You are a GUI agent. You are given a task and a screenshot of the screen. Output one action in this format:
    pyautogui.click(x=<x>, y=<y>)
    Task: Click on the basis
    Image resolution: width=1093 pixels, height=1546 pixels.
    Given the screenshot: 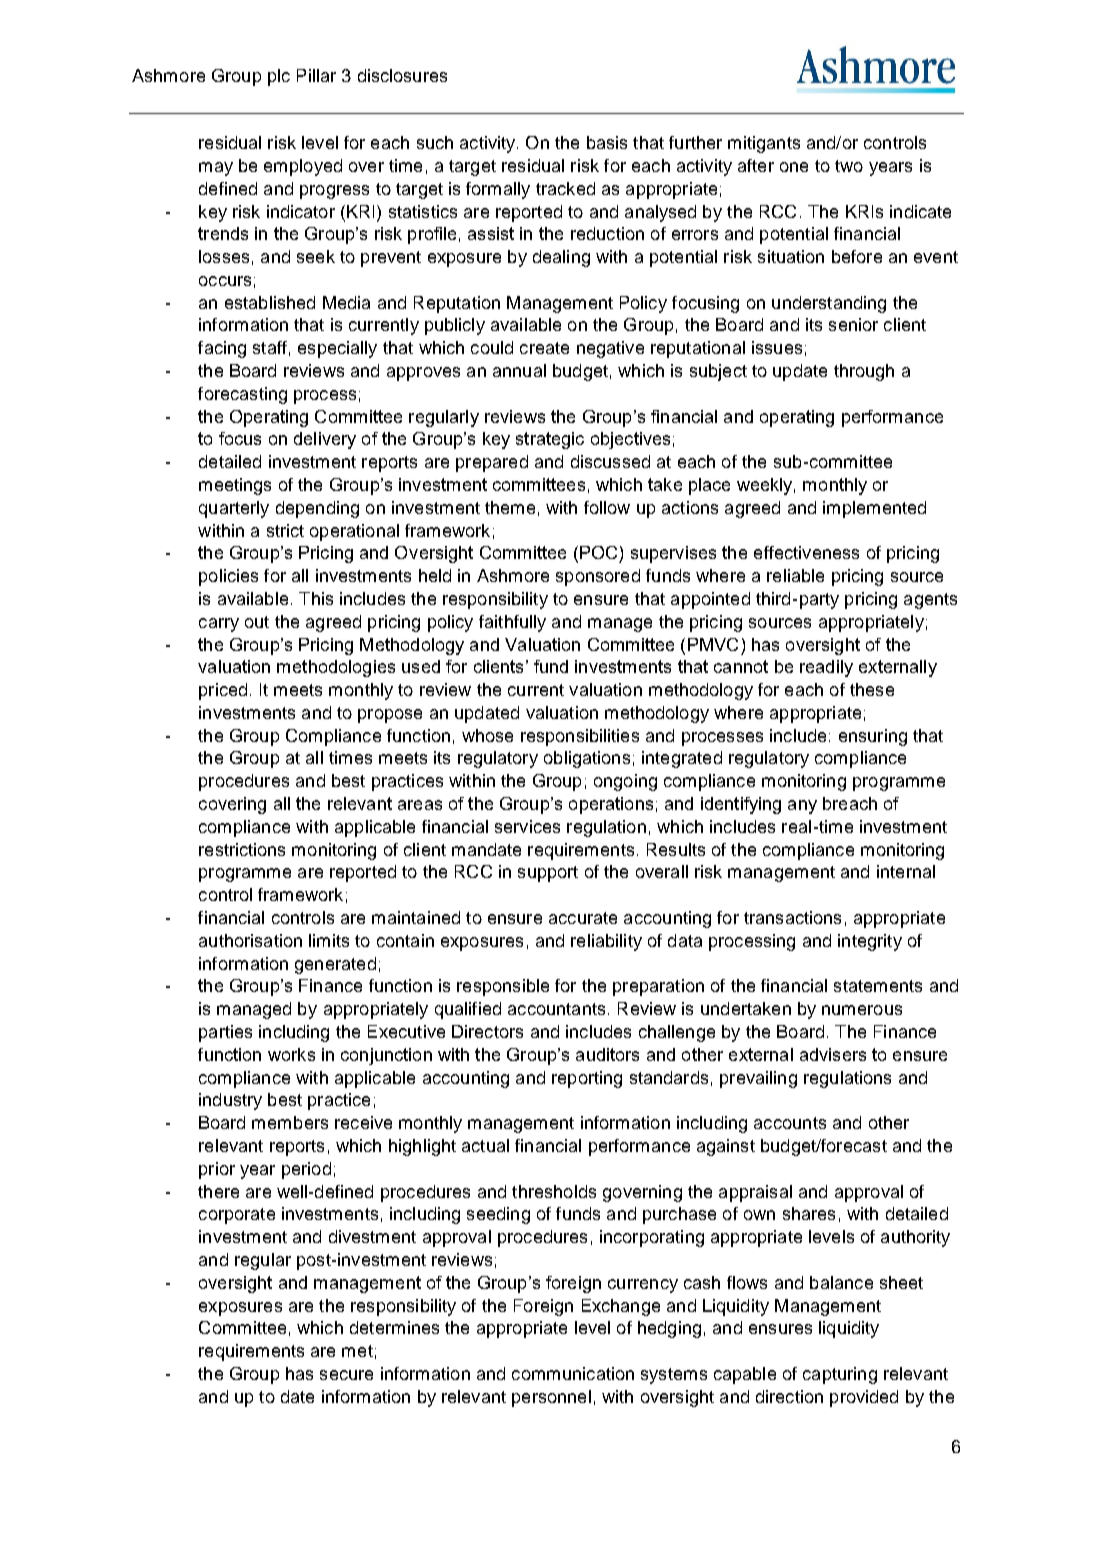 What is the action you would take?
    pyautogui.click(x=607, y=142)
